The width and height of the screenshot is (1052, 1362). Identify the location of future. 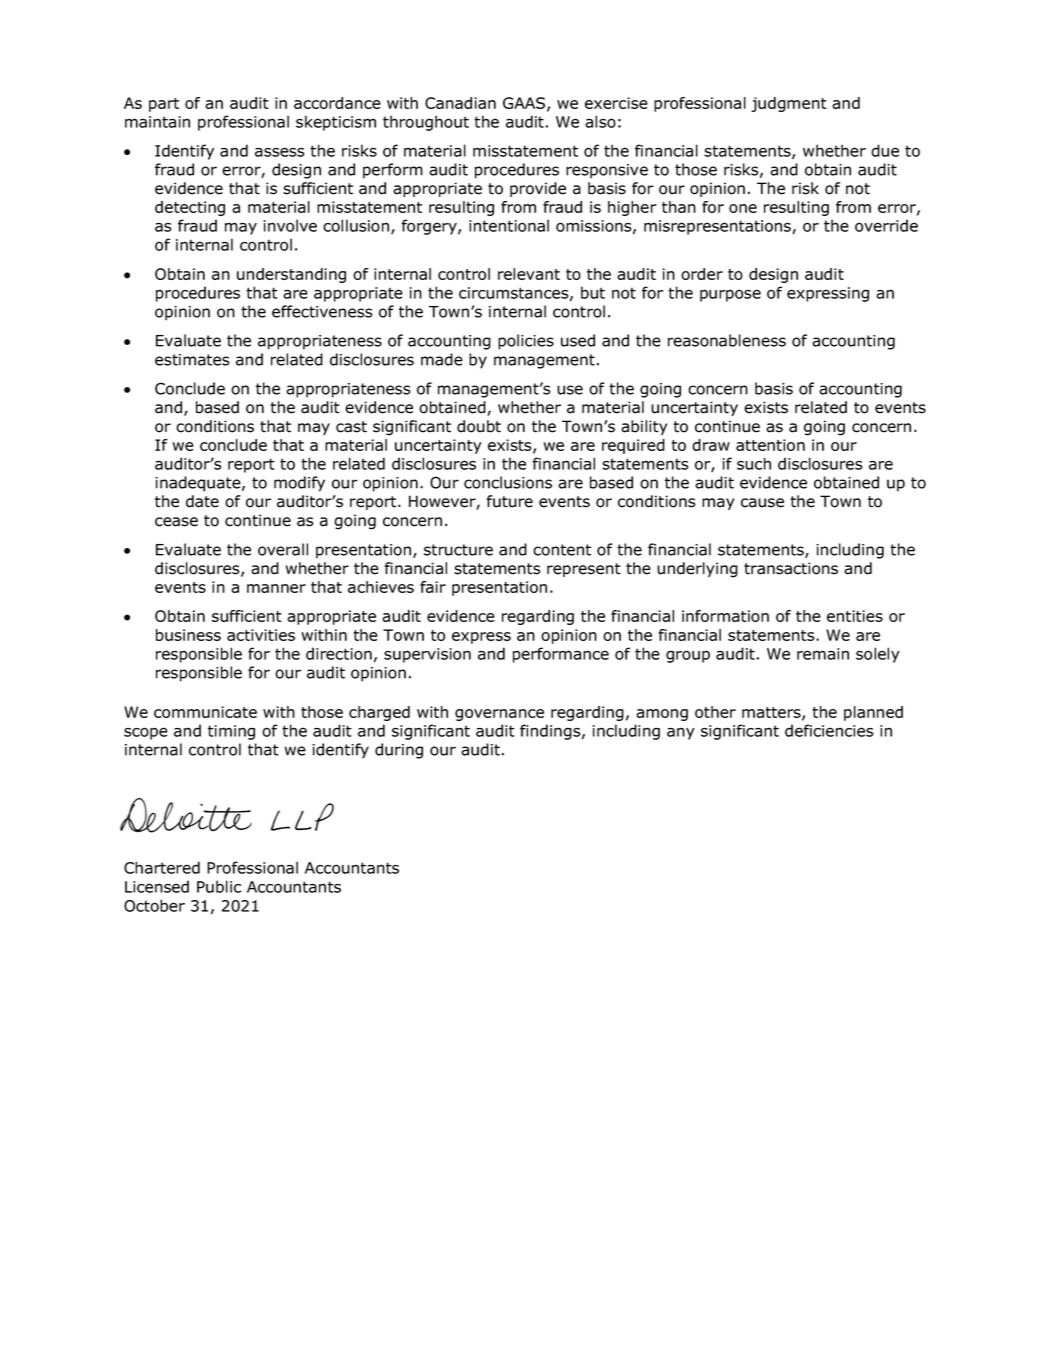
(509, 501).
